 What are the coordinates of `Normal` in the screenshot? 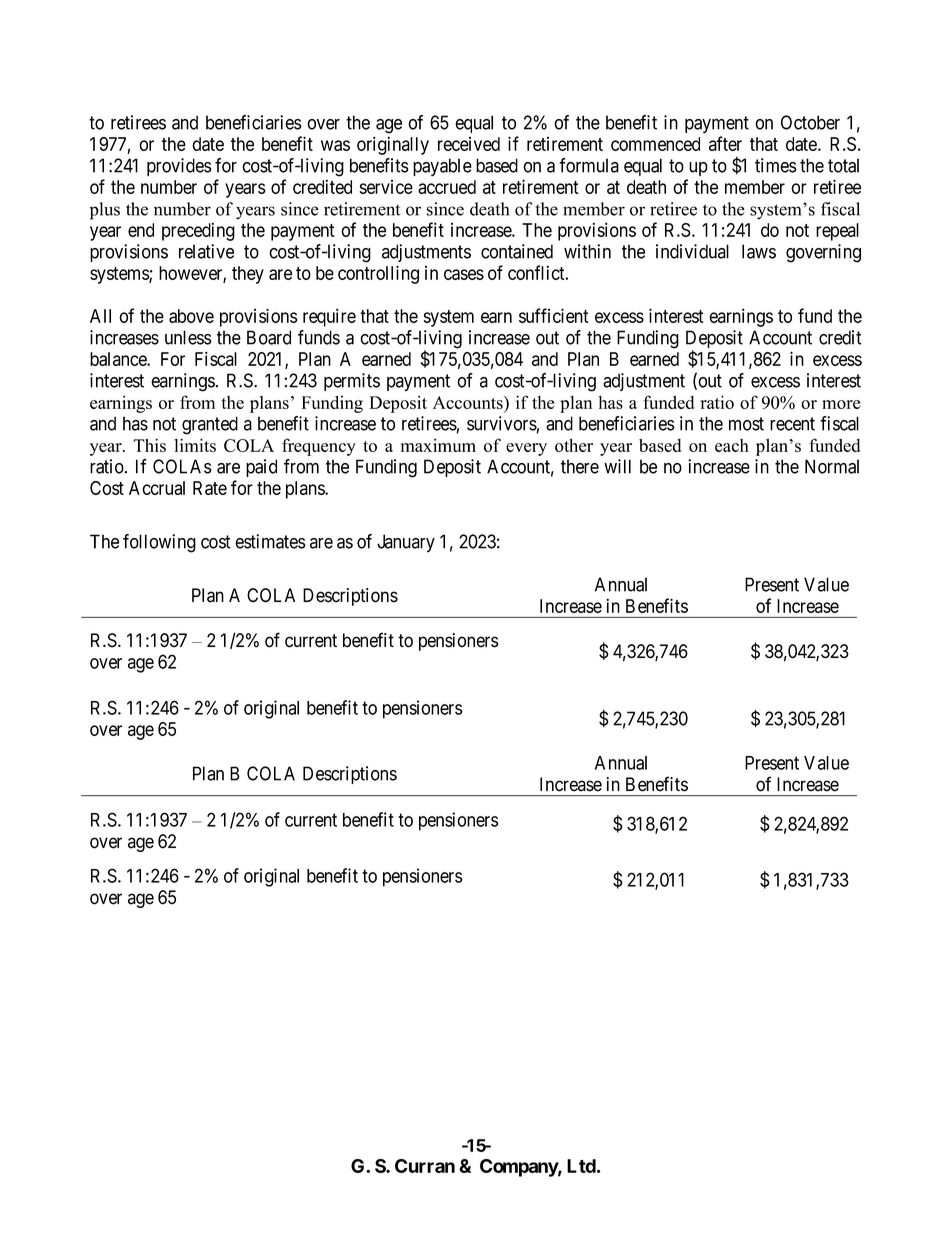 It's located at (832, 466).
